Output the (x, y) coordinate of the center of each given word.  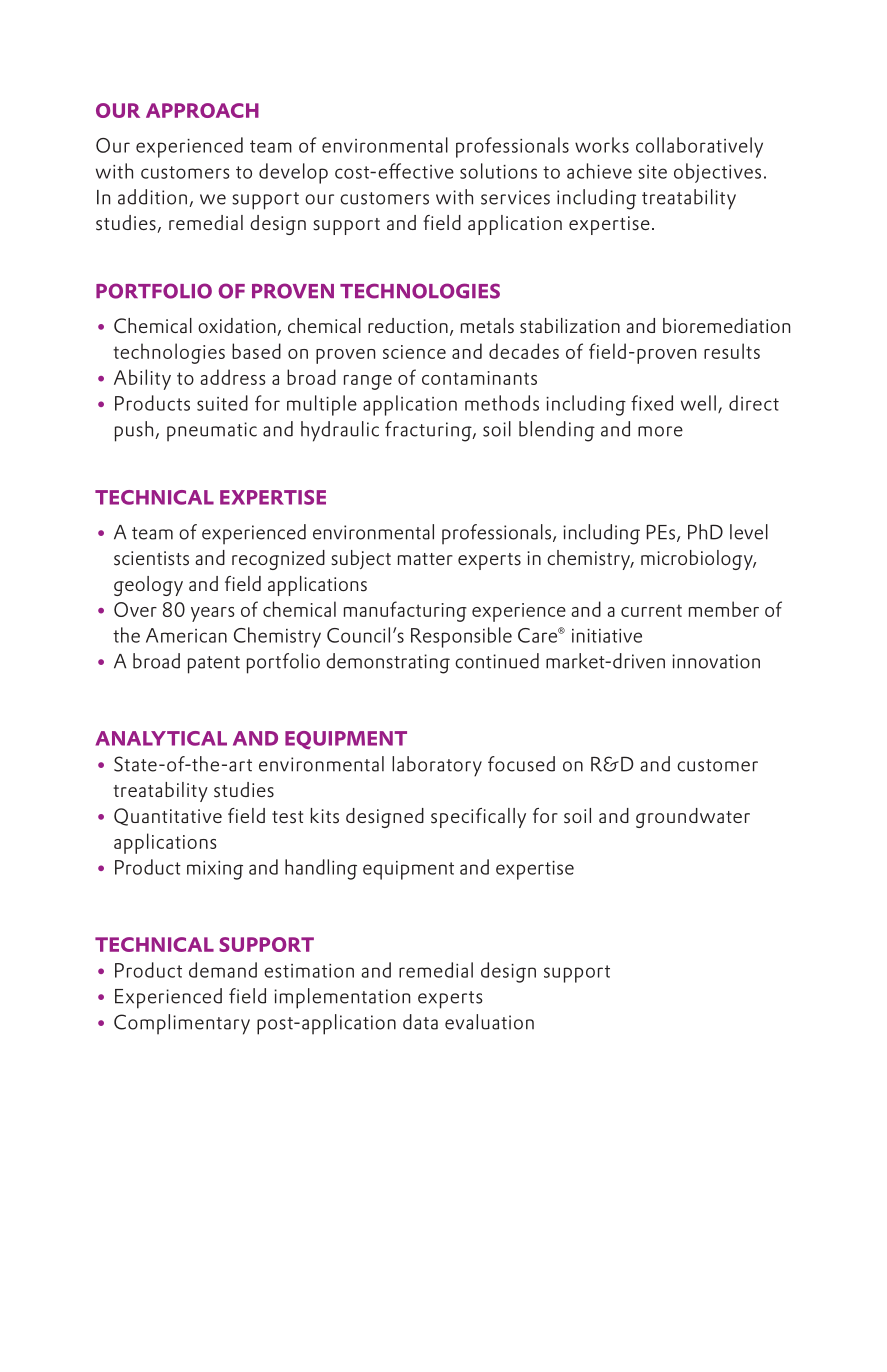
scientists (151, 558)
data (420, 1022)
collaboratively (699, 147)
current (651, 610)
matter (425, 559)
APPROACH (202, 110)
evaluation (489, 1022)
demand (223, 970)
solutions (498, 171)
